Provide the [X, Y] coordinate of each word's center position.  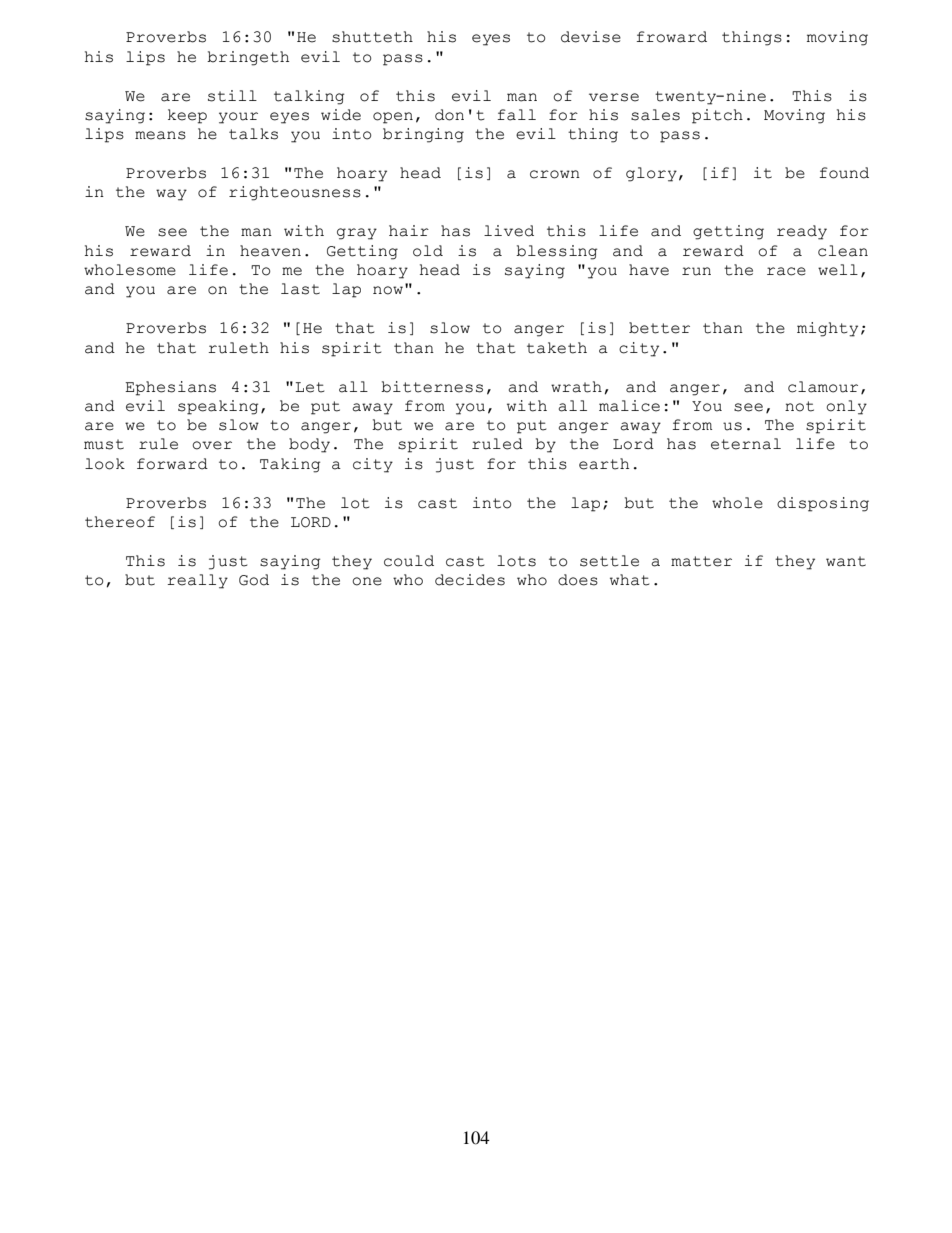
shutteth [372, 37]
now [388, 290]
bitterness [432, 387]
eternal [746, 444]
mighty [827, 329]
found [844, 173]
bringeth [248, 58]
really [197, 581]
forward [172, 464]
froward [672, 37]
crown [555, 174]
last [300, 289]
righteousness [295, 193]
